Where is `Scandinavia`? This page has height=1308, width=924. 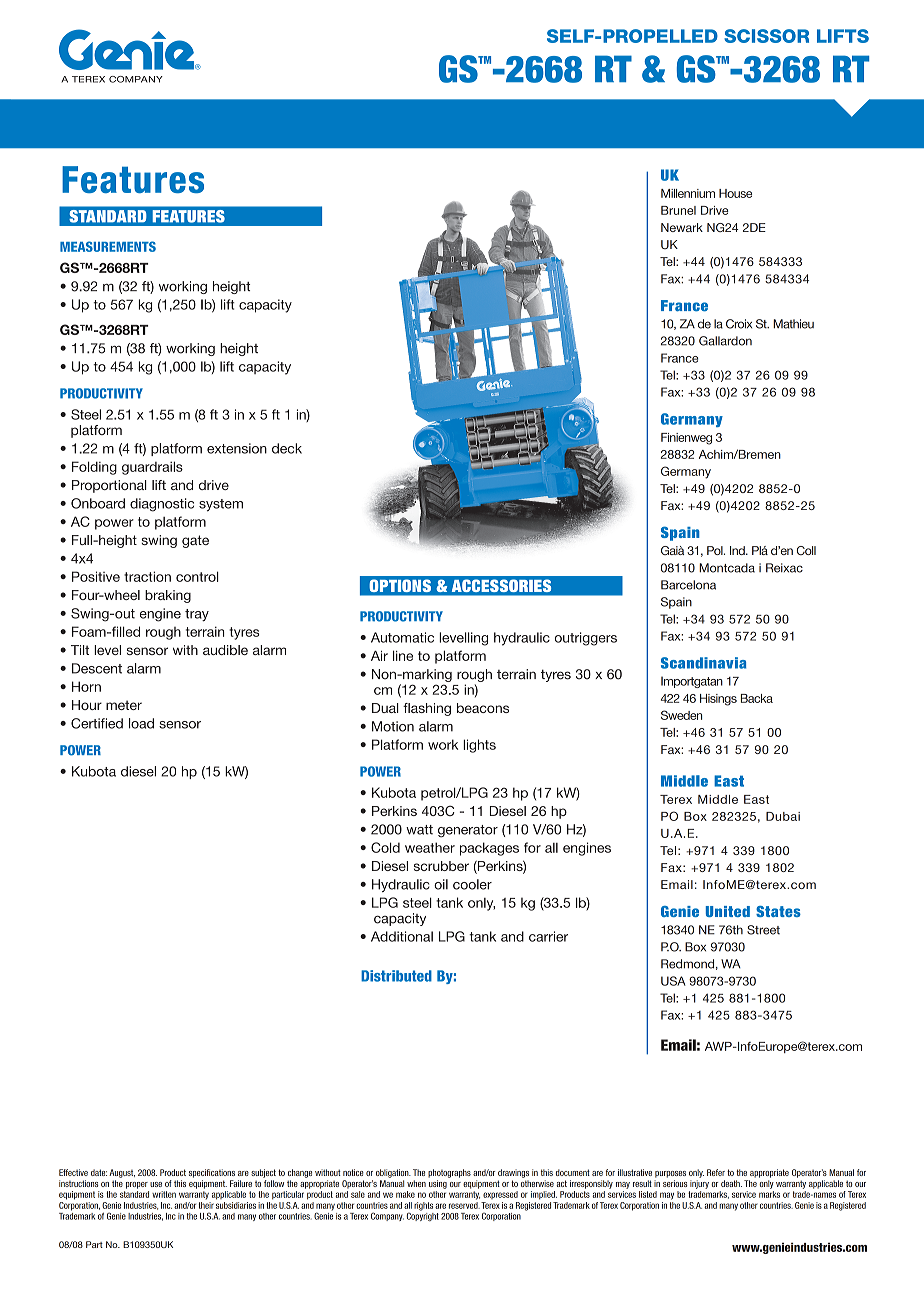 Scandinavia is located at coordinates (703, 663).
